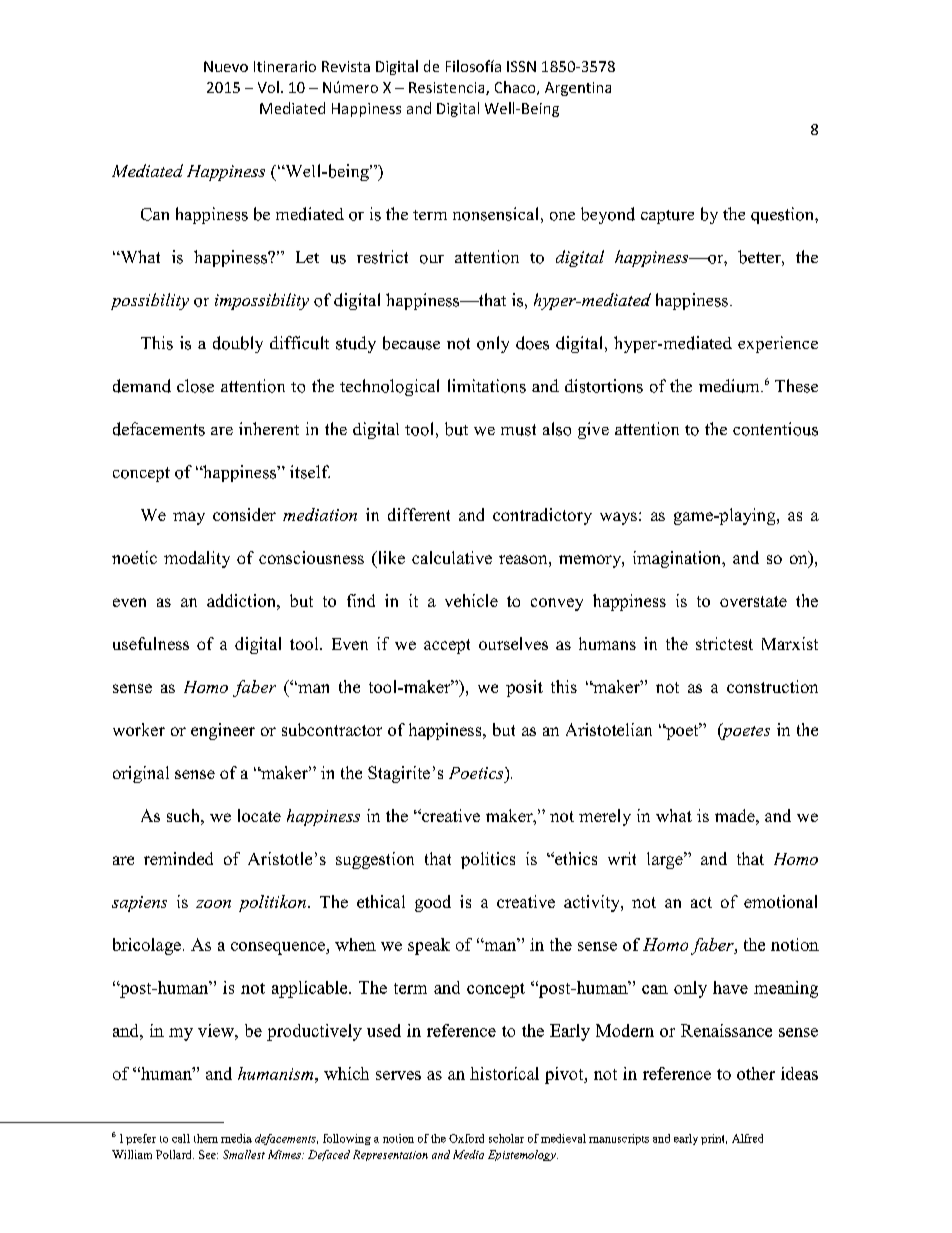 The width and height of the screenshot is (952, 1233). What do you see at coordinates (578, 89) in the screenshot?
I see `Argentina` at bounding box center [578, 89].
